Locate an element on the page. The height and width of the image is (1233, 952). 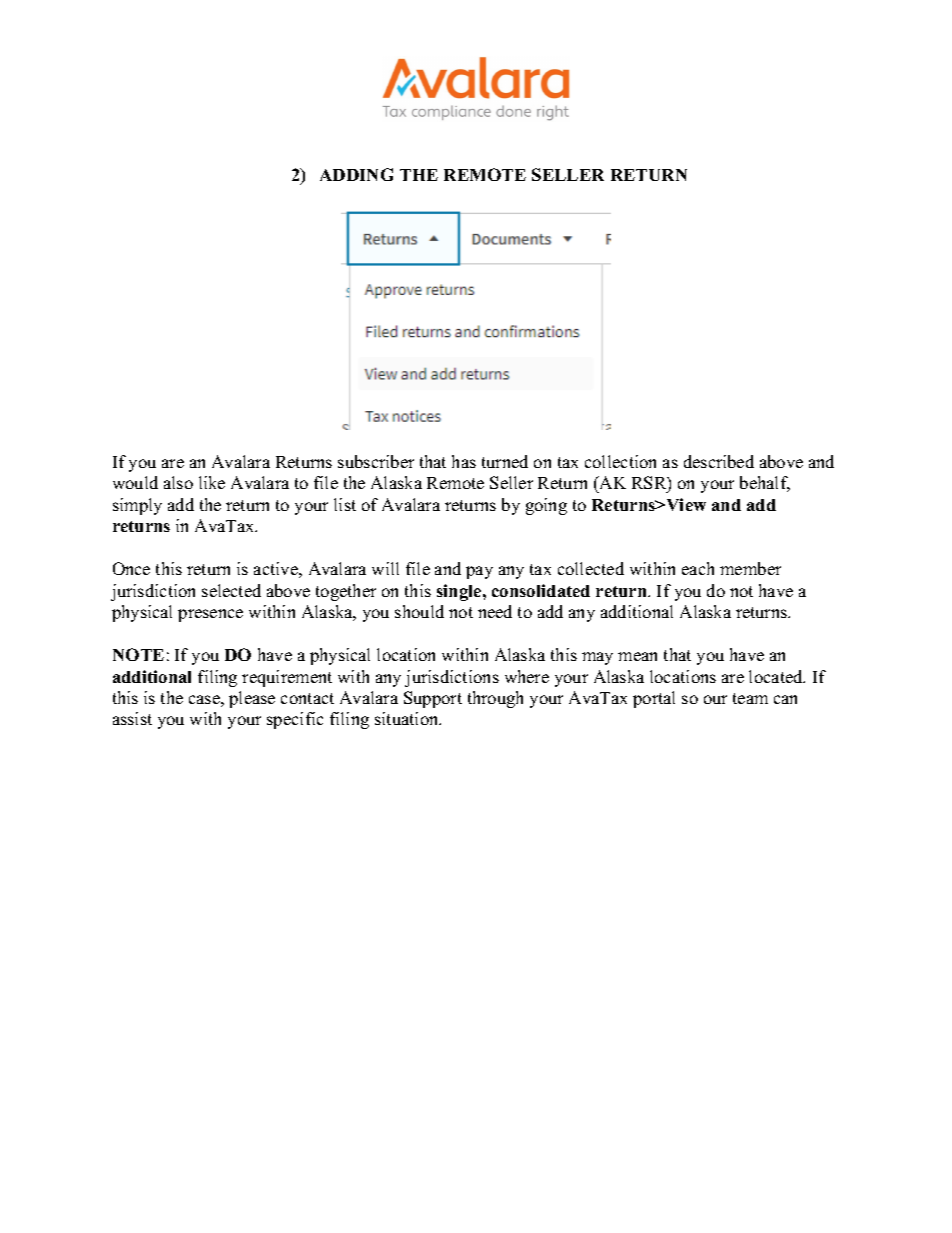
each is located at coordinates (698, 568).
